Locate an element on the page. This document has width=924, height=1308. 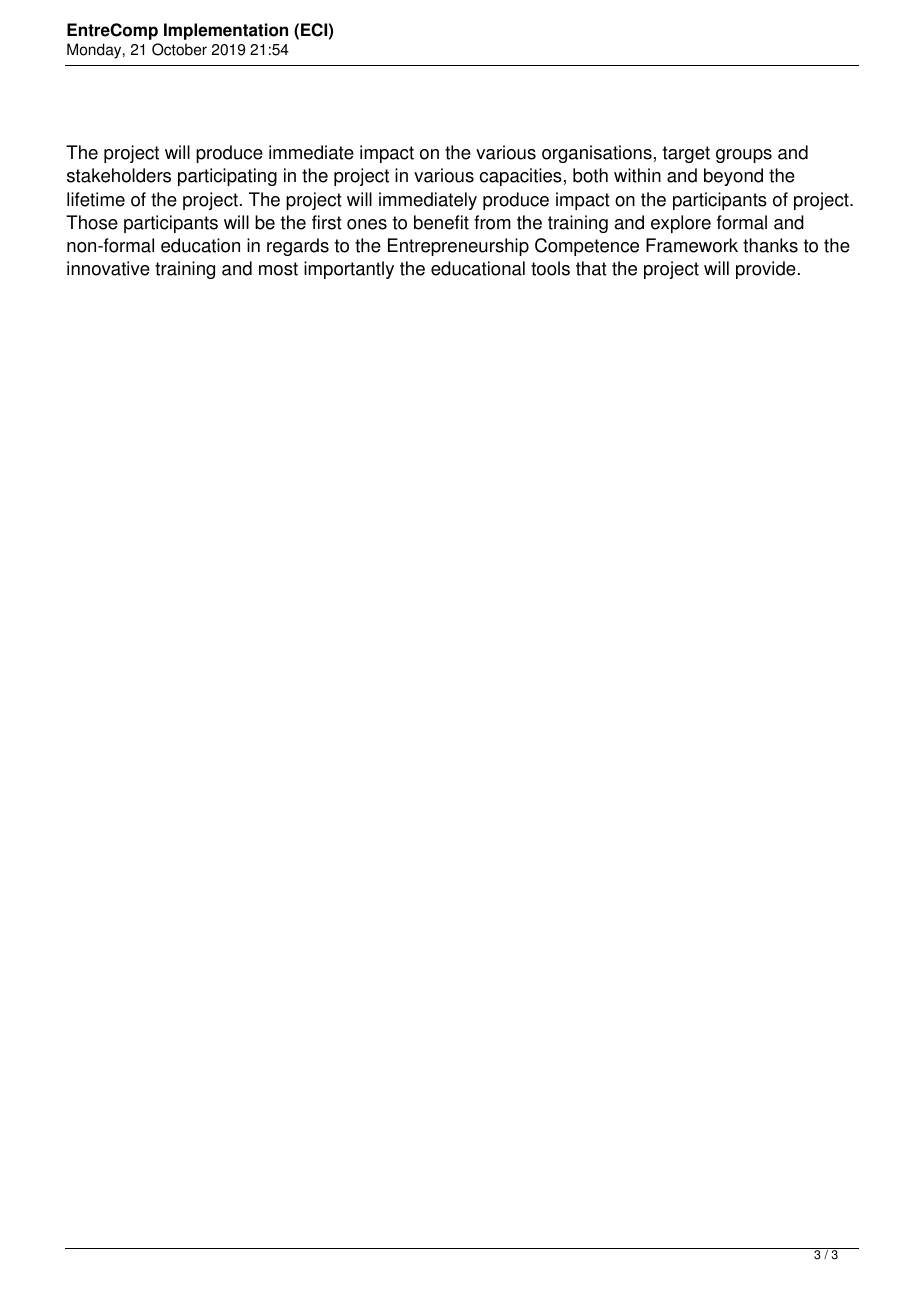
participating is located at coordinates (227, 177).
